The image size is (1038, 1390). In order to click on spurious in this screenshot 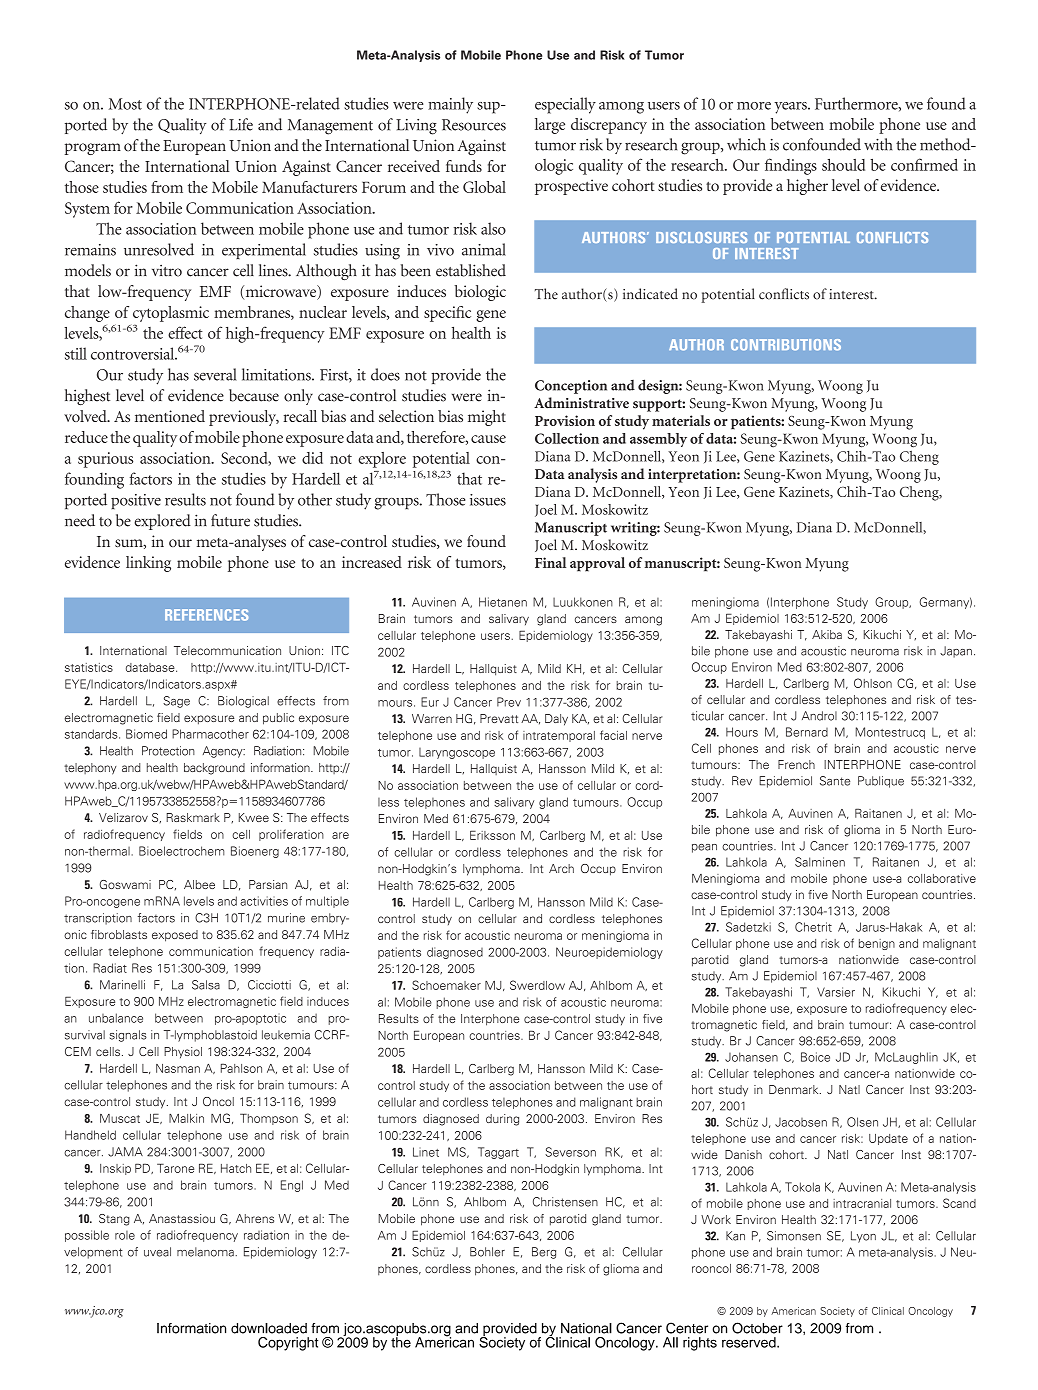, I will do `click(105, 460)`.
